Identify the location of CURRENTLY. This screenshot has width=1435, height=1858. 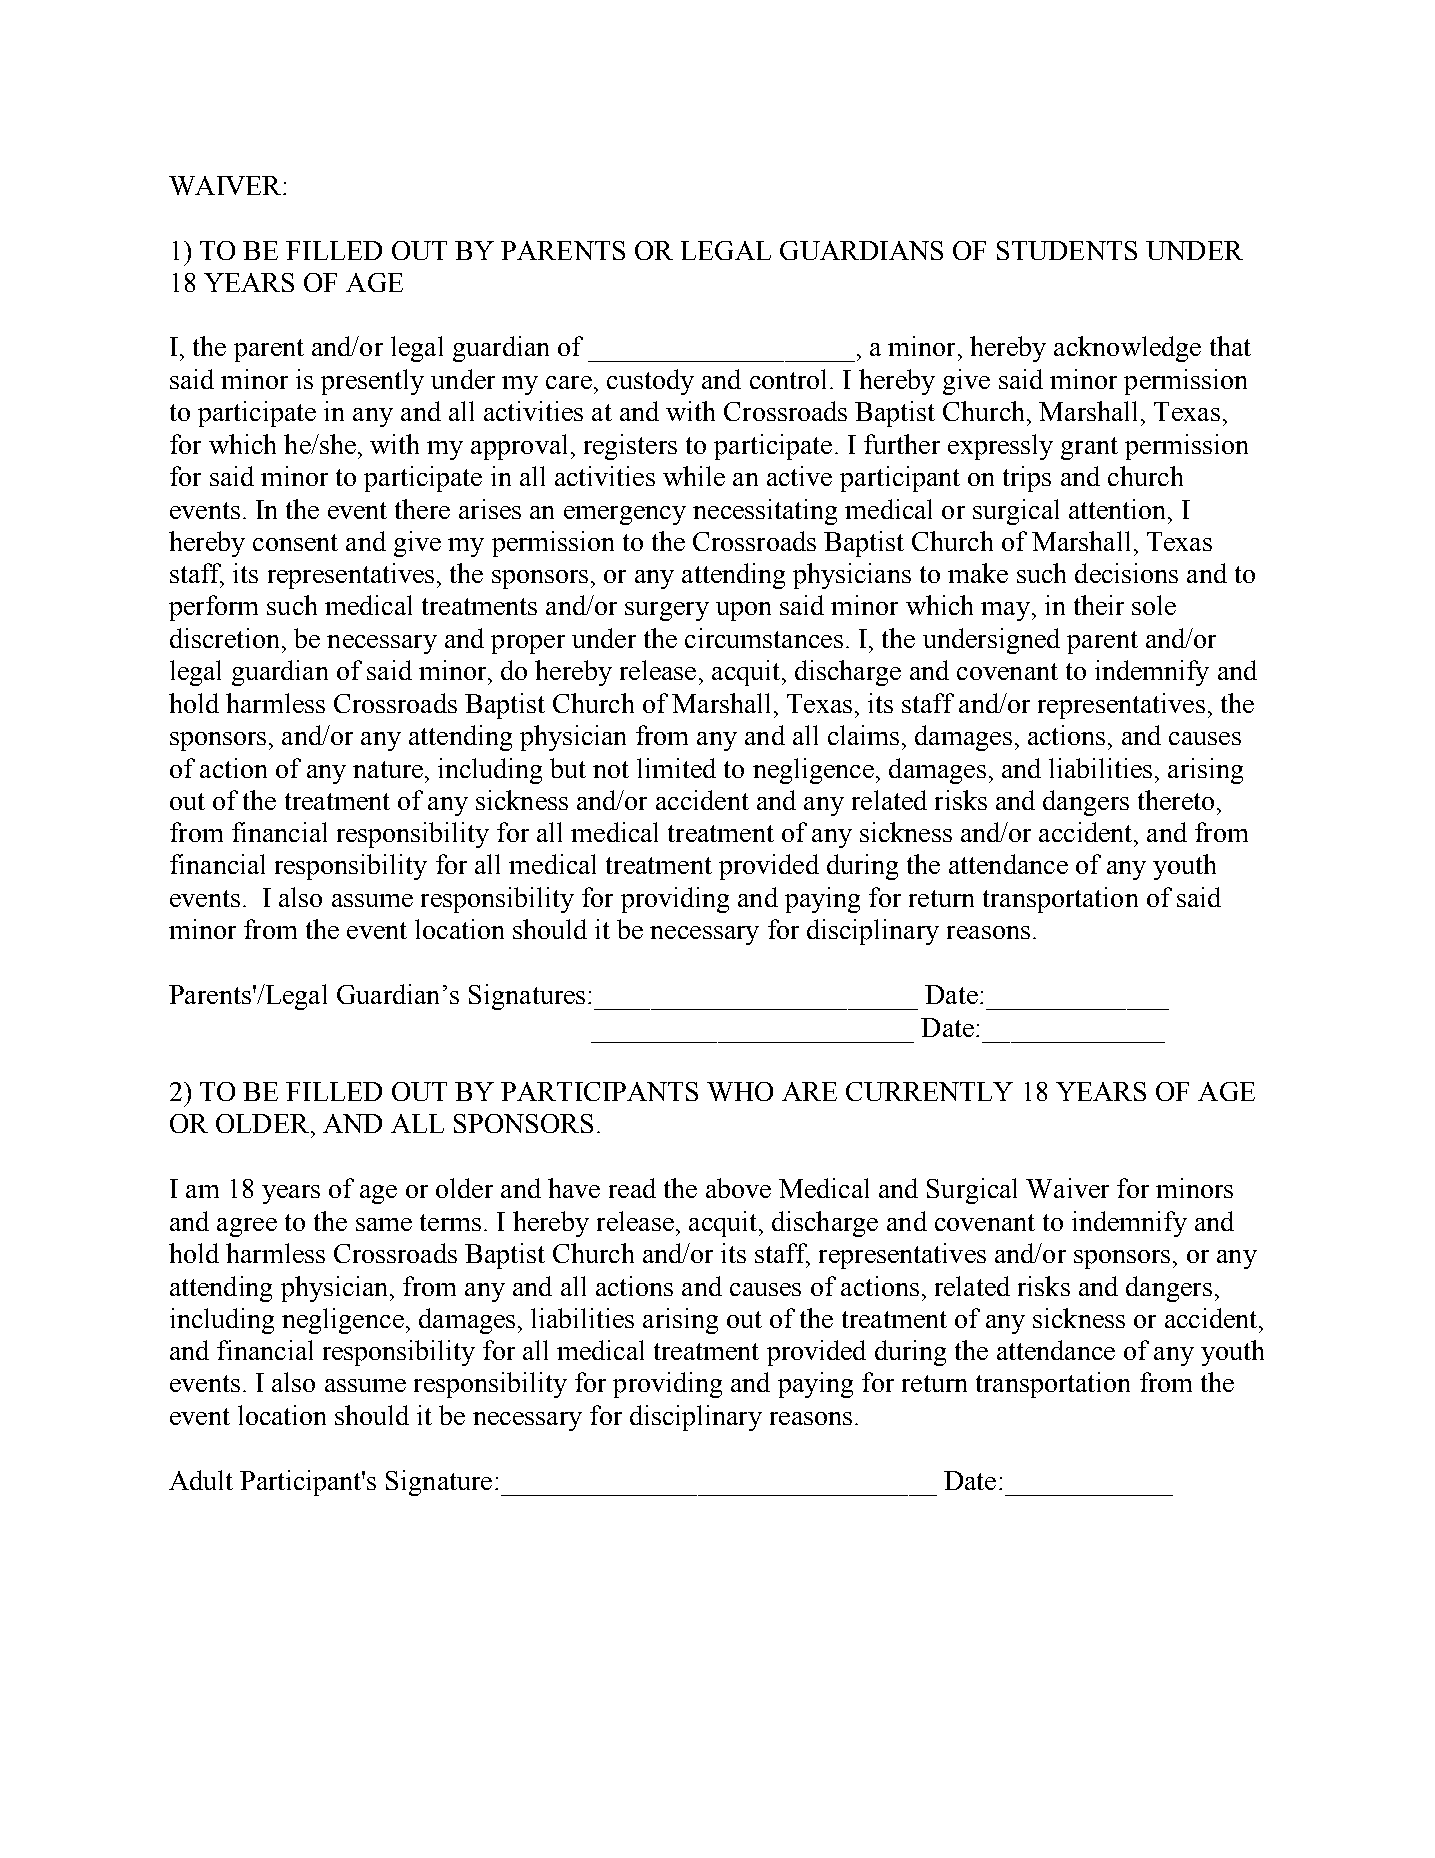
(929, 1091).
